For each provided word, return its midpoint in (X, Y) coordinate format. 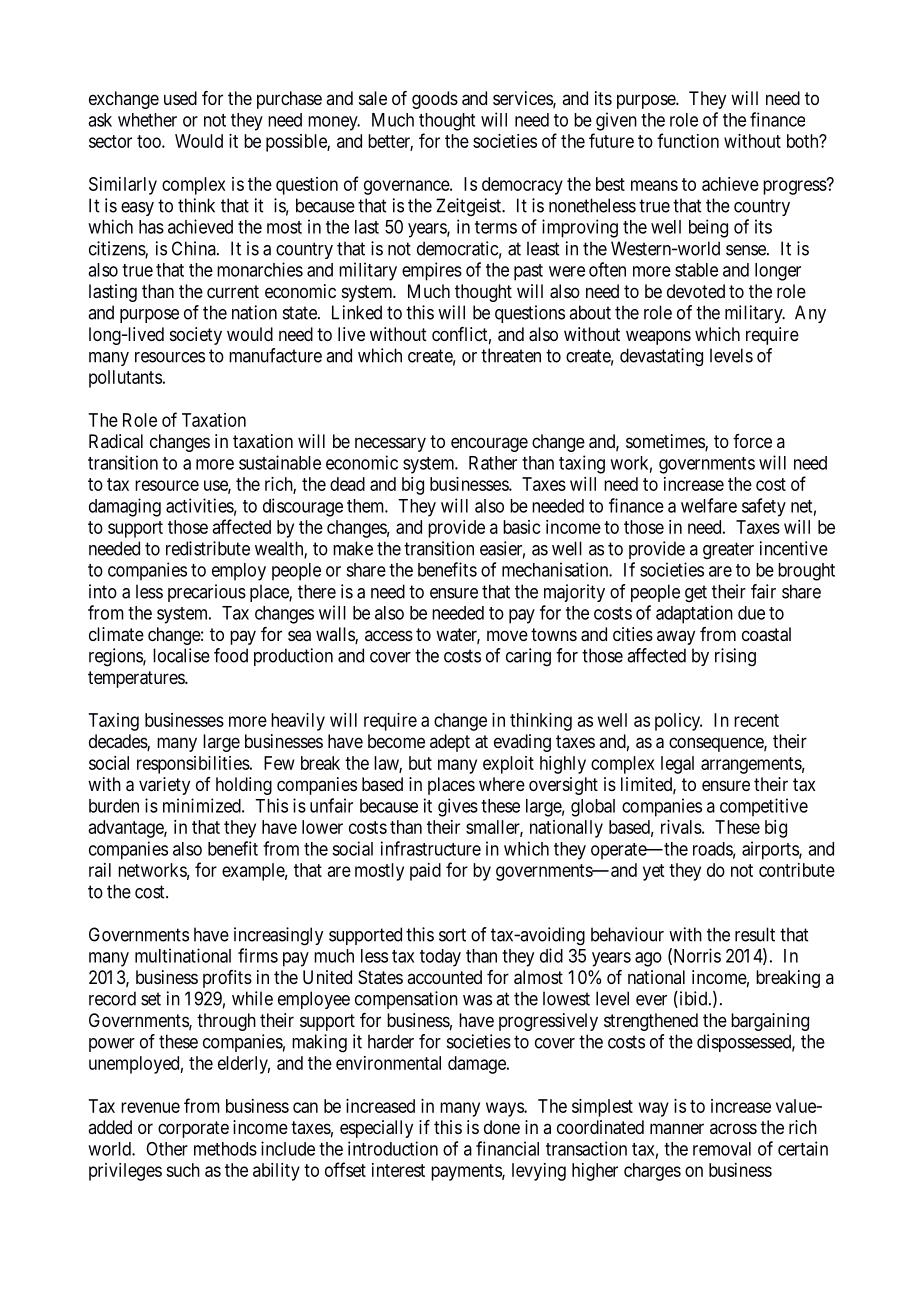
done (502, 1127)
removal (722, 1149)
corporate (193, 1129)
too (150, 141)
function (688, 140)
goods (435, 100)
